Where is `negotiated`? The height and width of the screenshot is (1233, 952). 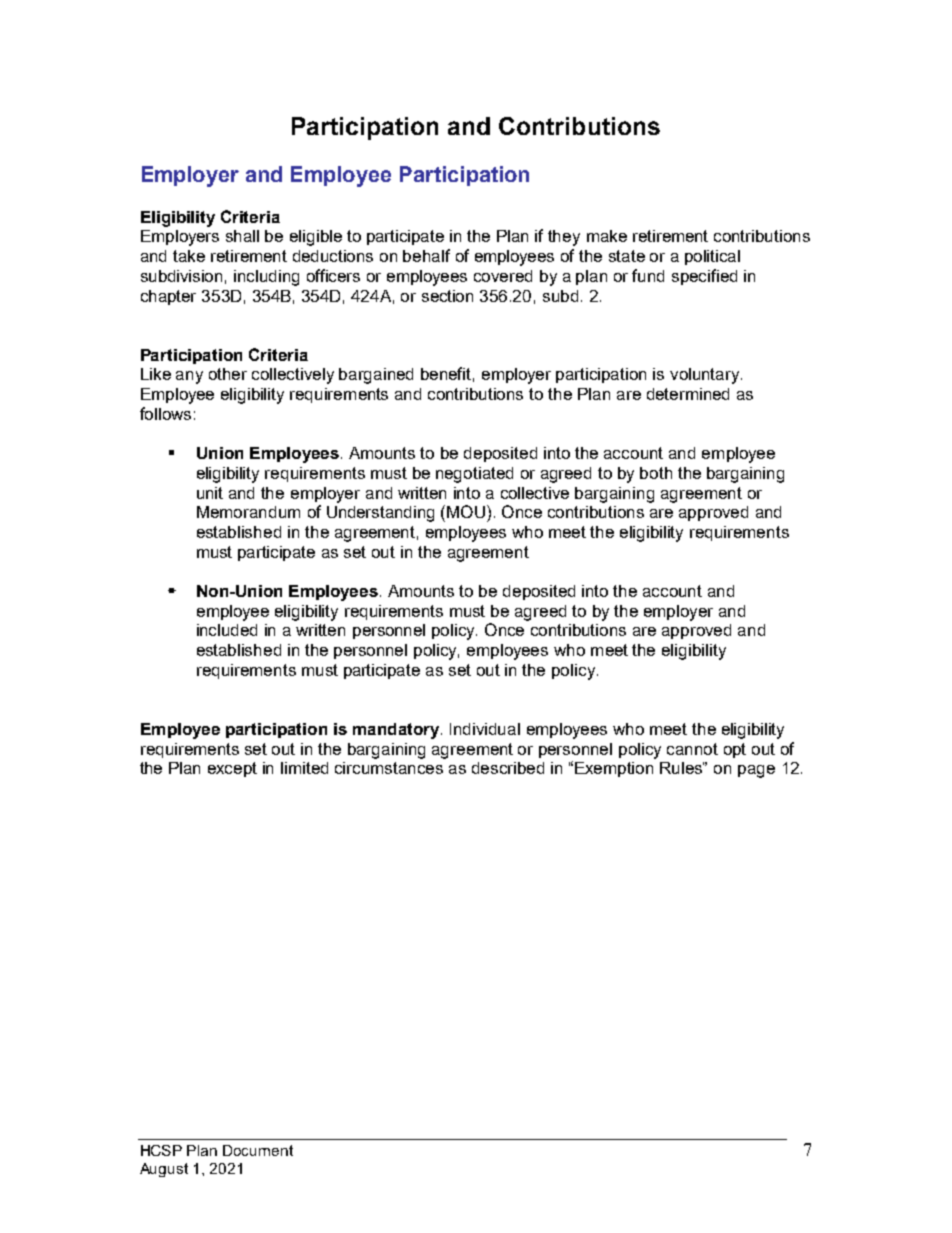 negotiated is located at coordinates (474, 475).
